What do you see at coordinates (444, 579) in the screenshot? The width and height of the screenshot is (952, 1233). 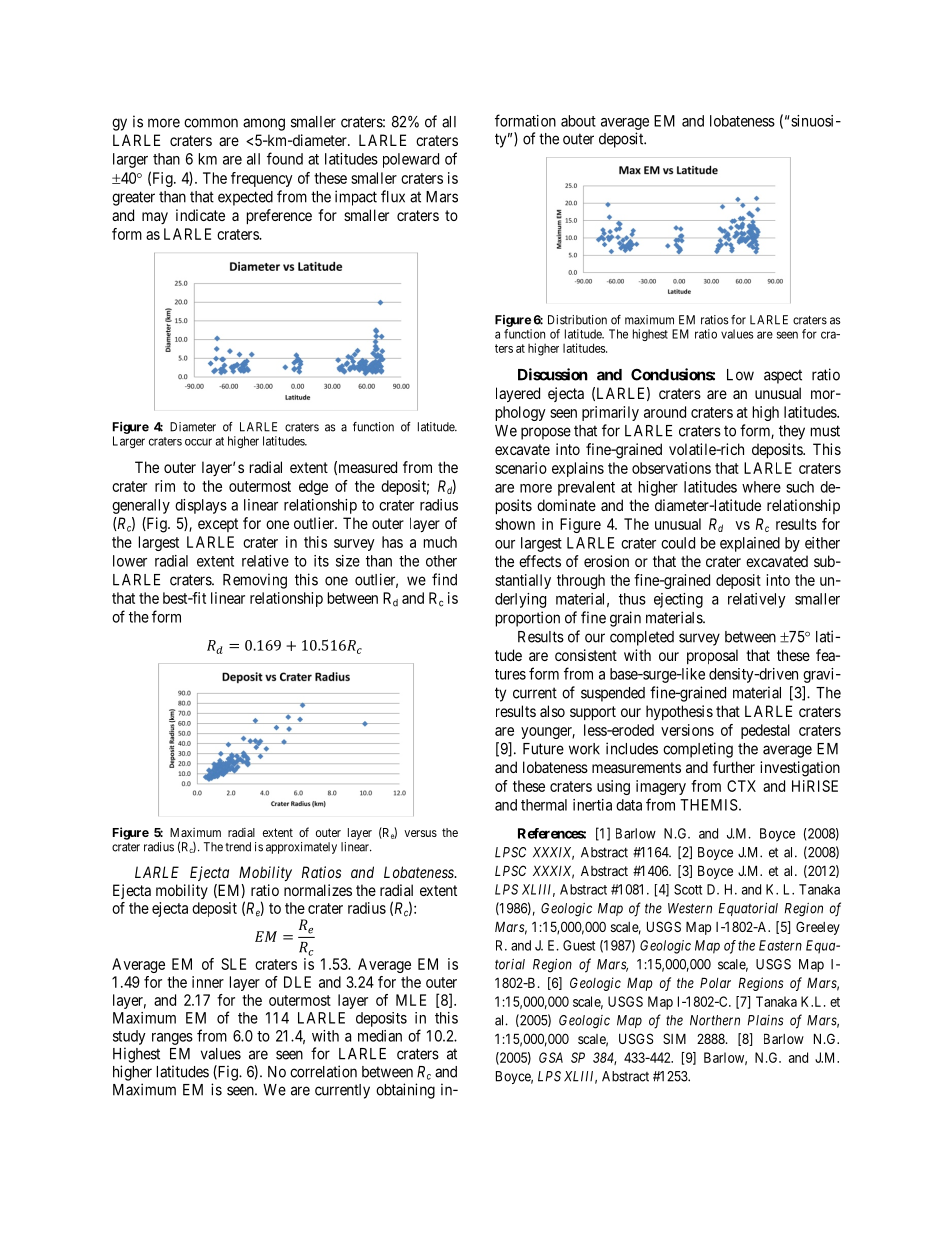 I see `find` at bounding box center [444, 579].
